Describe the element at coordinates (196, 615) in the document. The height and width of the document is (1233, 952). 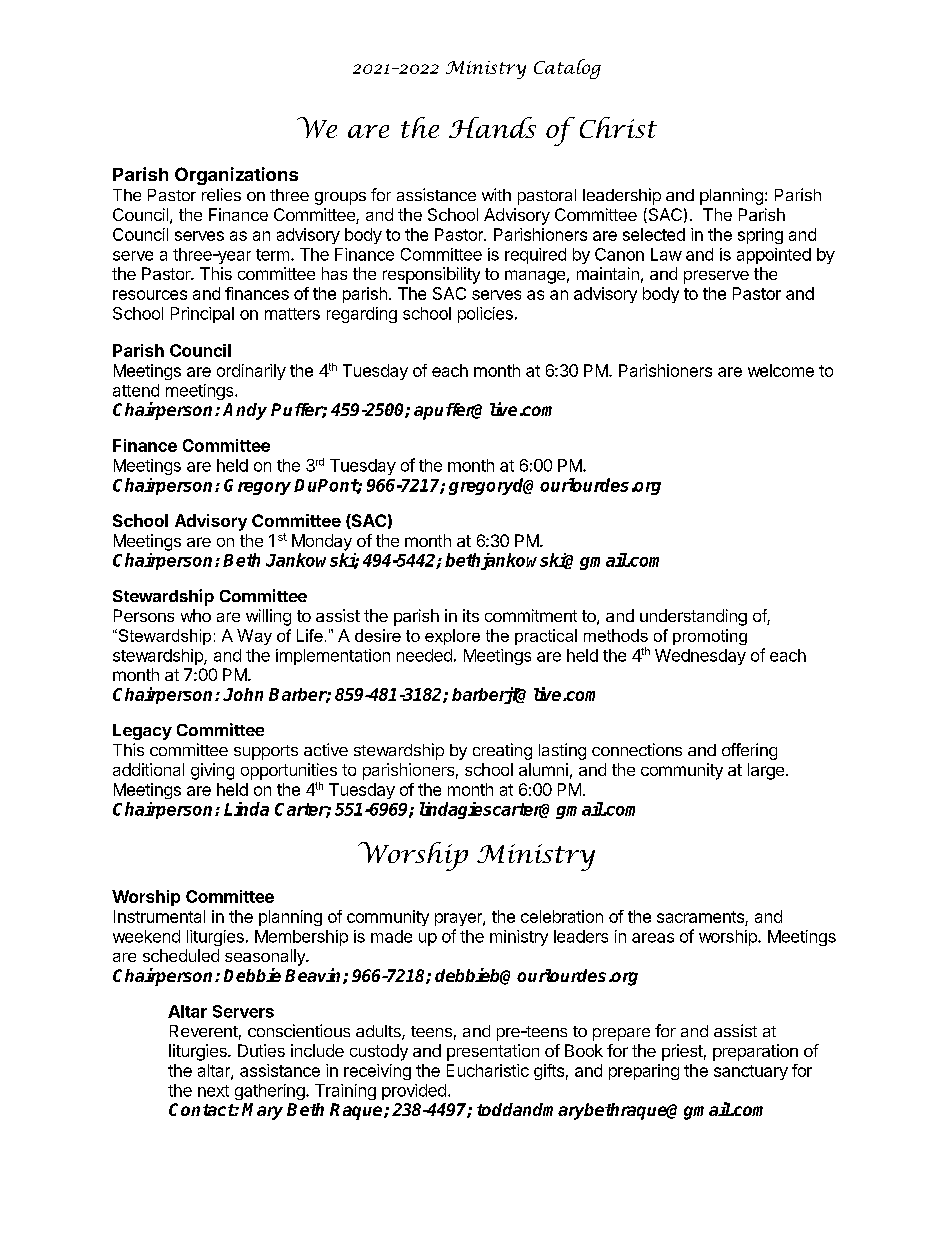
I see `who` at that location.
